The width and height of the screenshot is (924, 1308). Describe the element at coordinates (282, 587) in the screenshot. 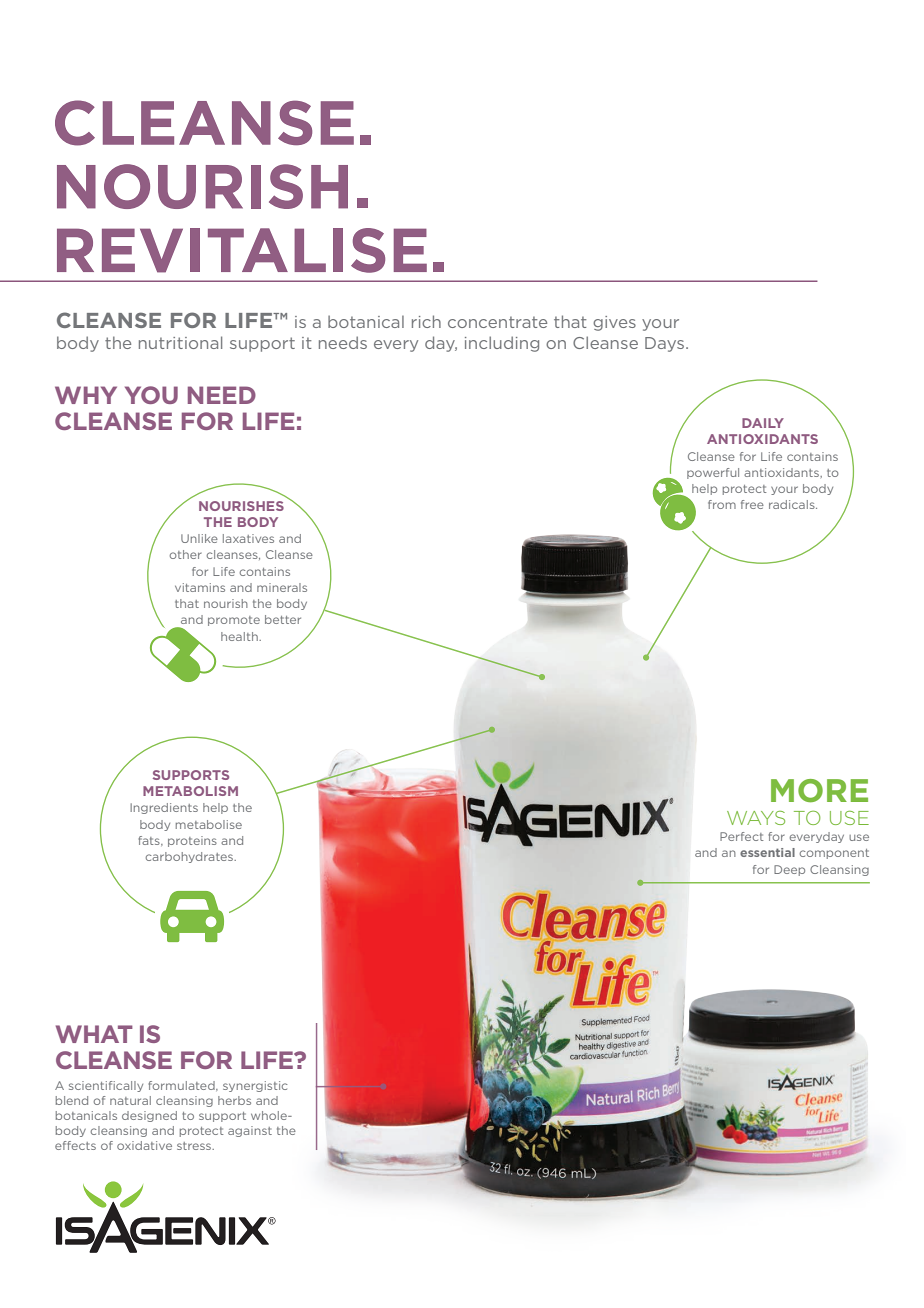

I see `minerals` at that location.
